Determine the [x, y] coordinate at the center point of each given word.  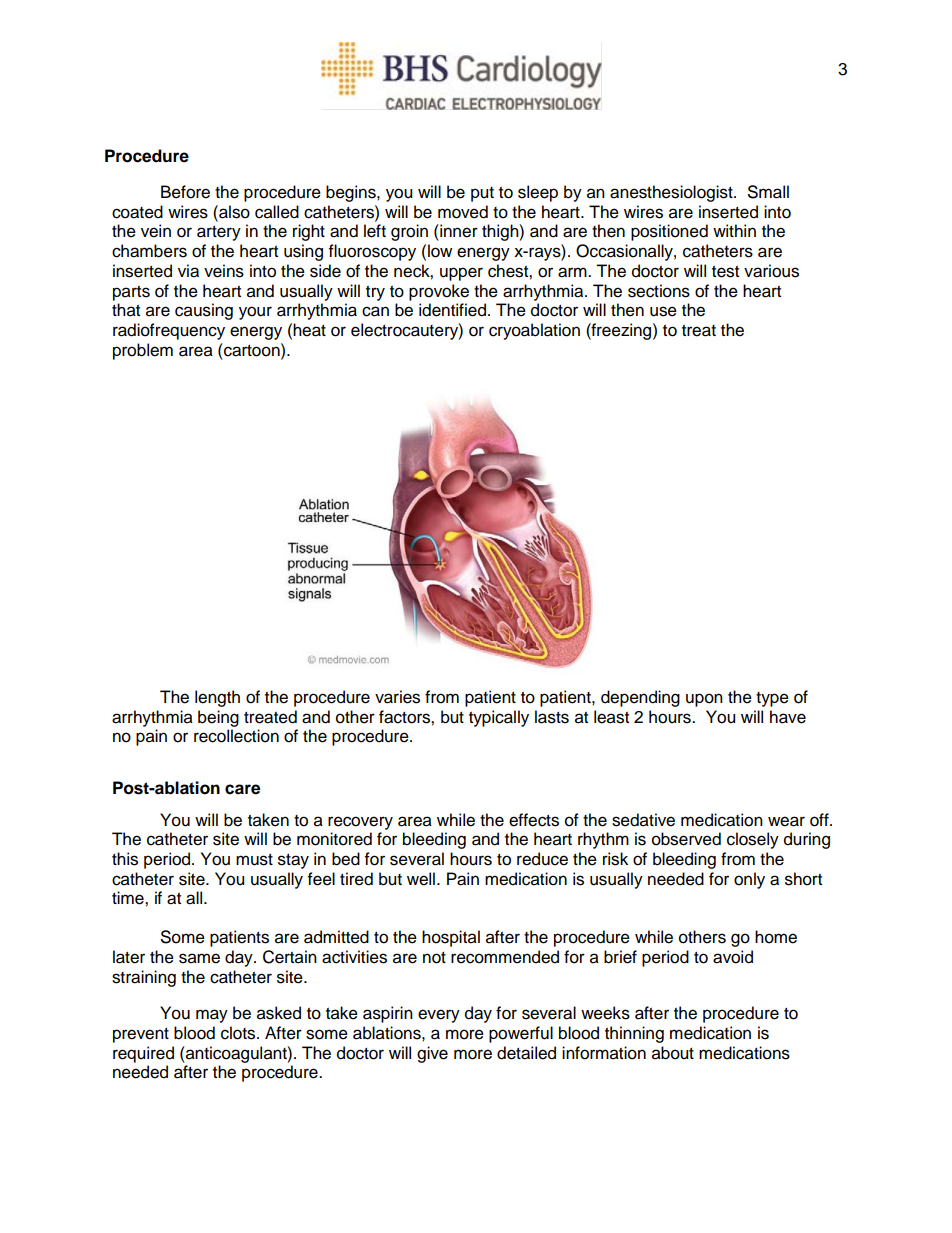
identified [452, 310]
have [788, 717]
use [663, 311]
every [439, 1016]
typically [499, 718]
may [212, 1016]
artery [219, 233]
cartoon [252, 350]
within [734, 230]
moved [463, 212]
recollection [236, 736]
